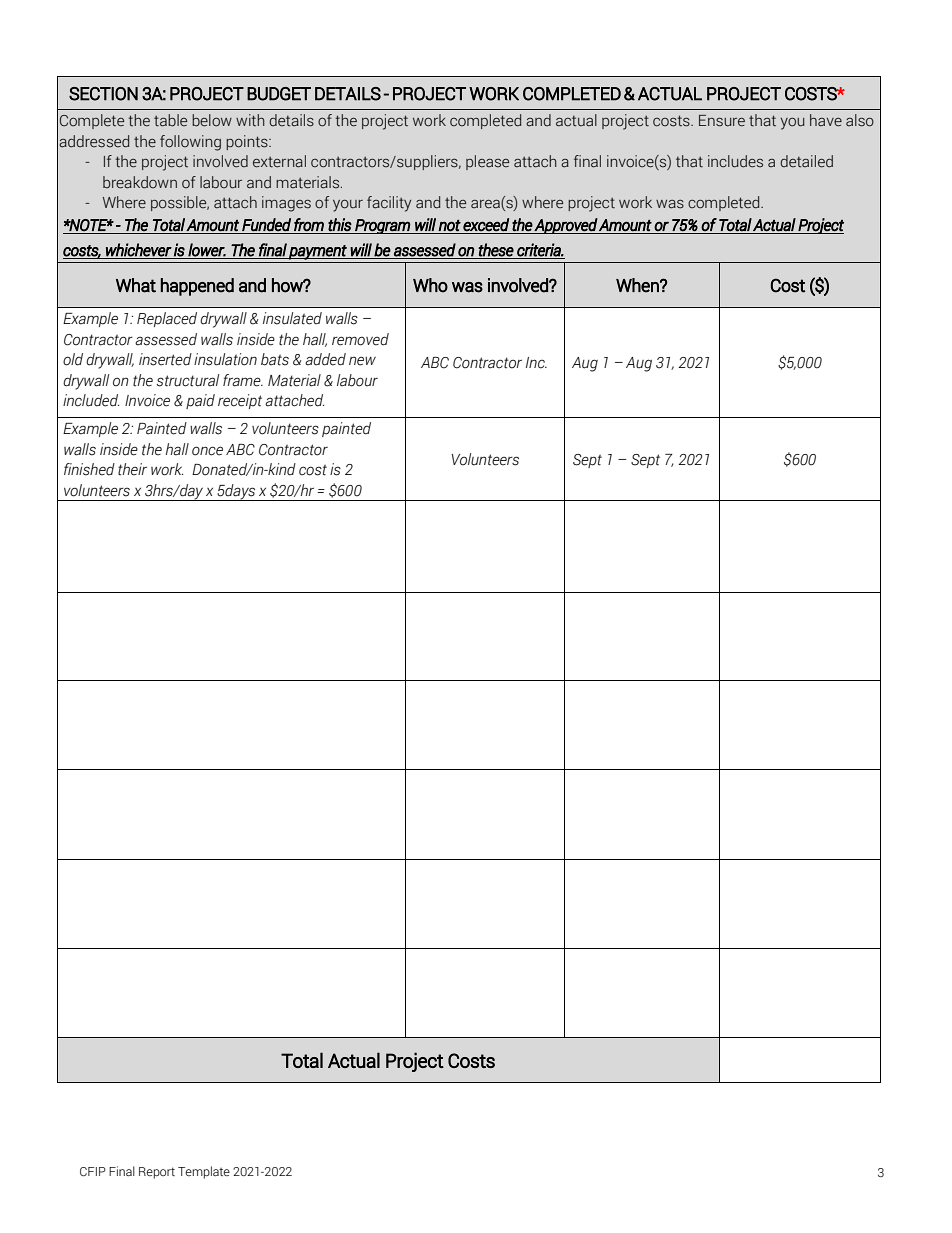 Image resolution: width=952 pixels, height=1233 pixels. Describe the element at coordinates (132, 469) in the screenshot. I see `their` at that location.
